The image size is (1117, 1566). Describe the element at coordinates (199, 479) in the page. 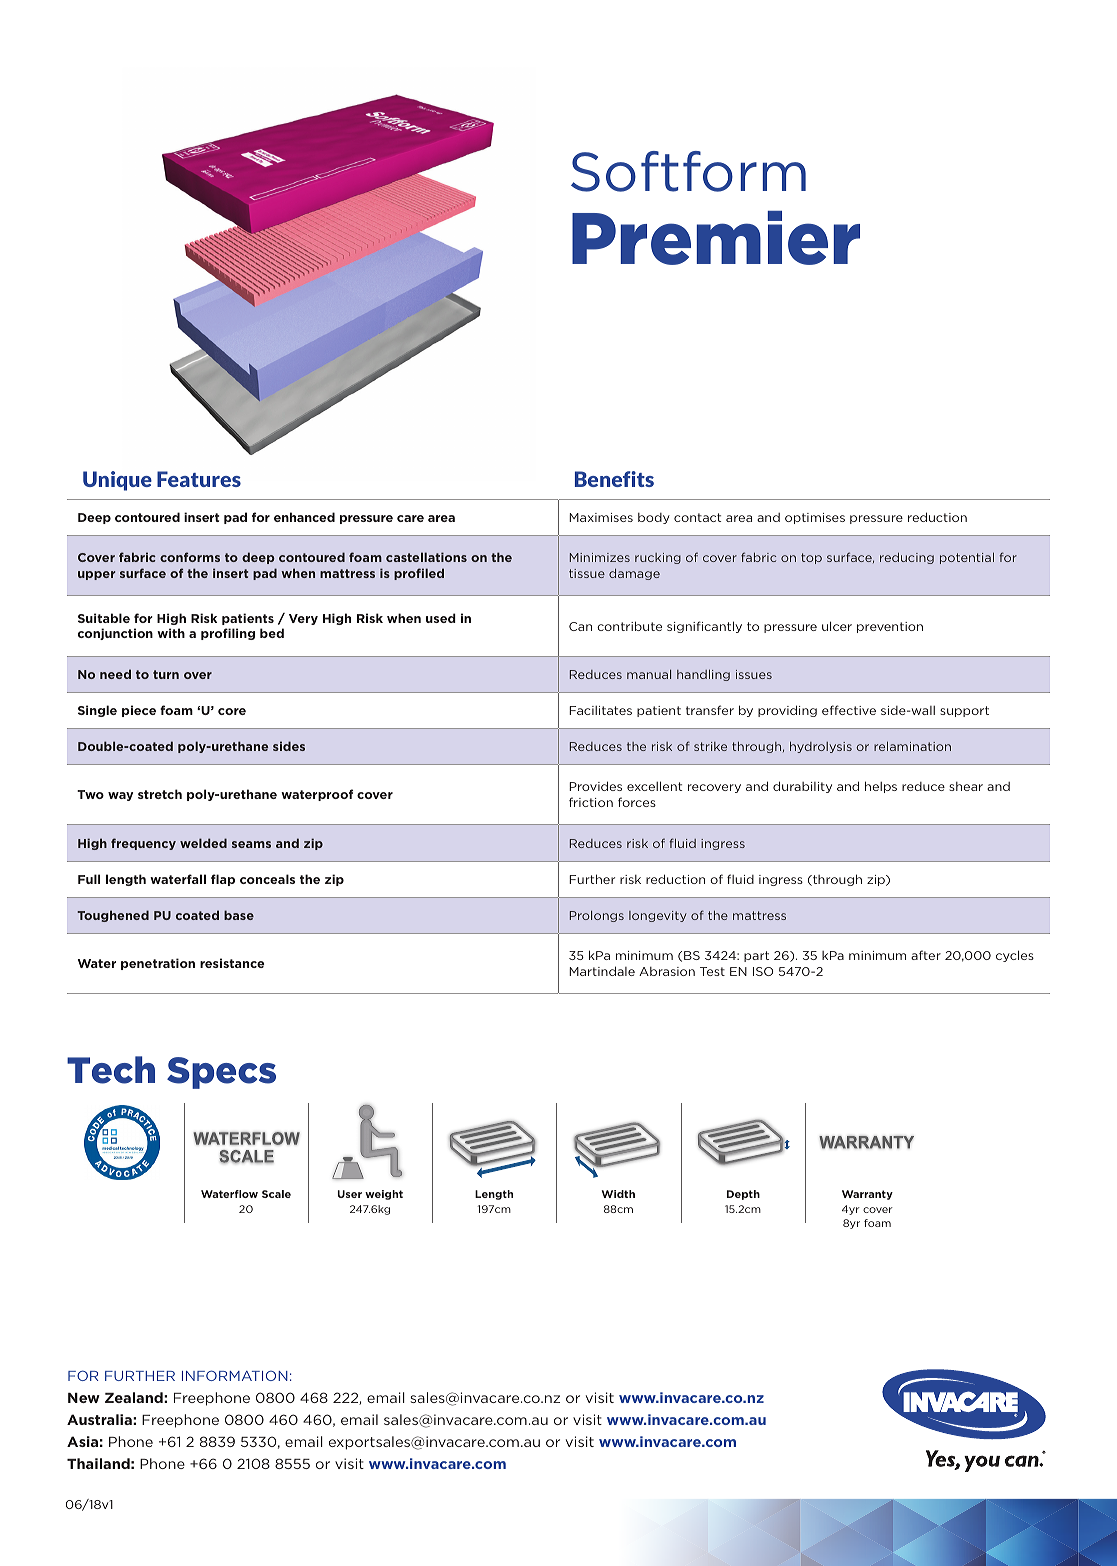

I see `Features` at that location.
